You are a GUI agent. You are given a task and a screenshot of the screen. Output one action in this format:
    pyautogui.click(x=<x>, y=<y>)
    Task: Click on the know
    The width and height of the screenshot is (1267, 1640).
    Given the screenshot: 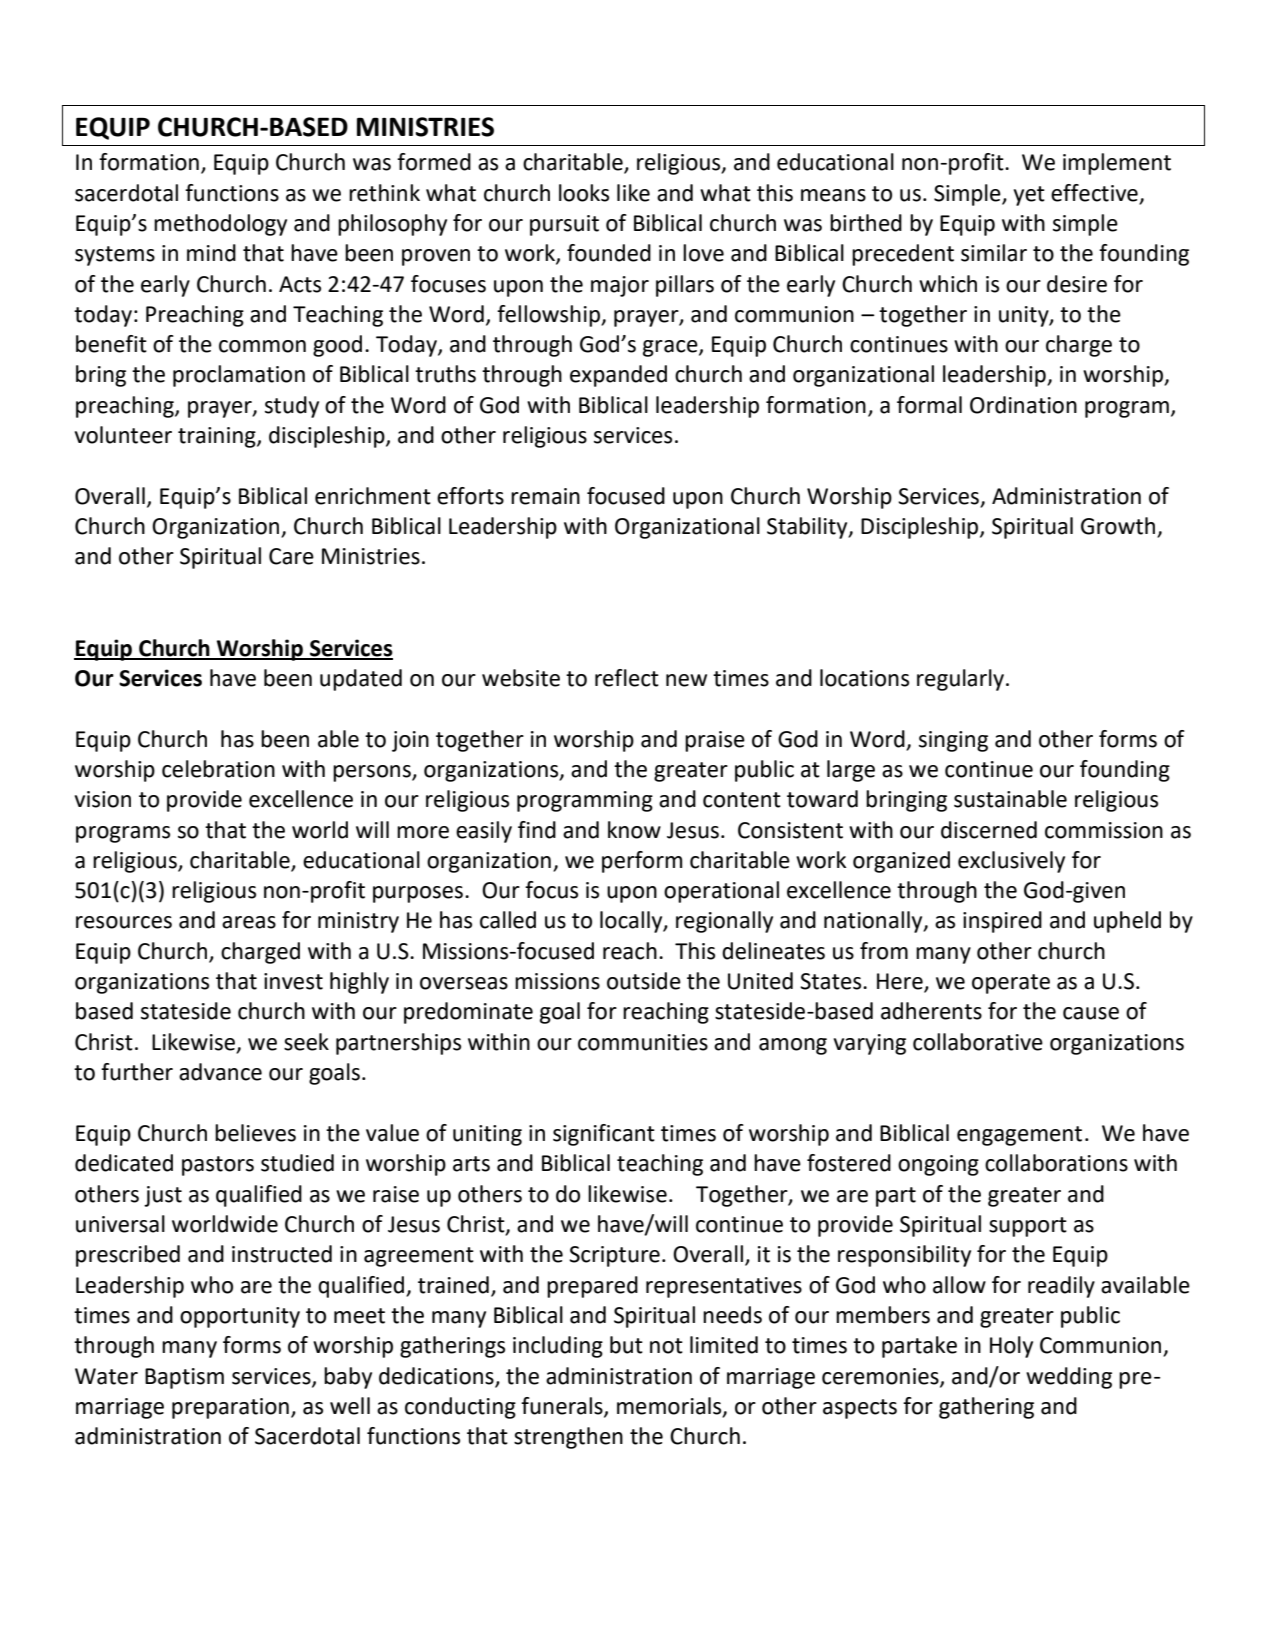 What is the action you would take?
    pyautogui.click(x=634, y=830)
